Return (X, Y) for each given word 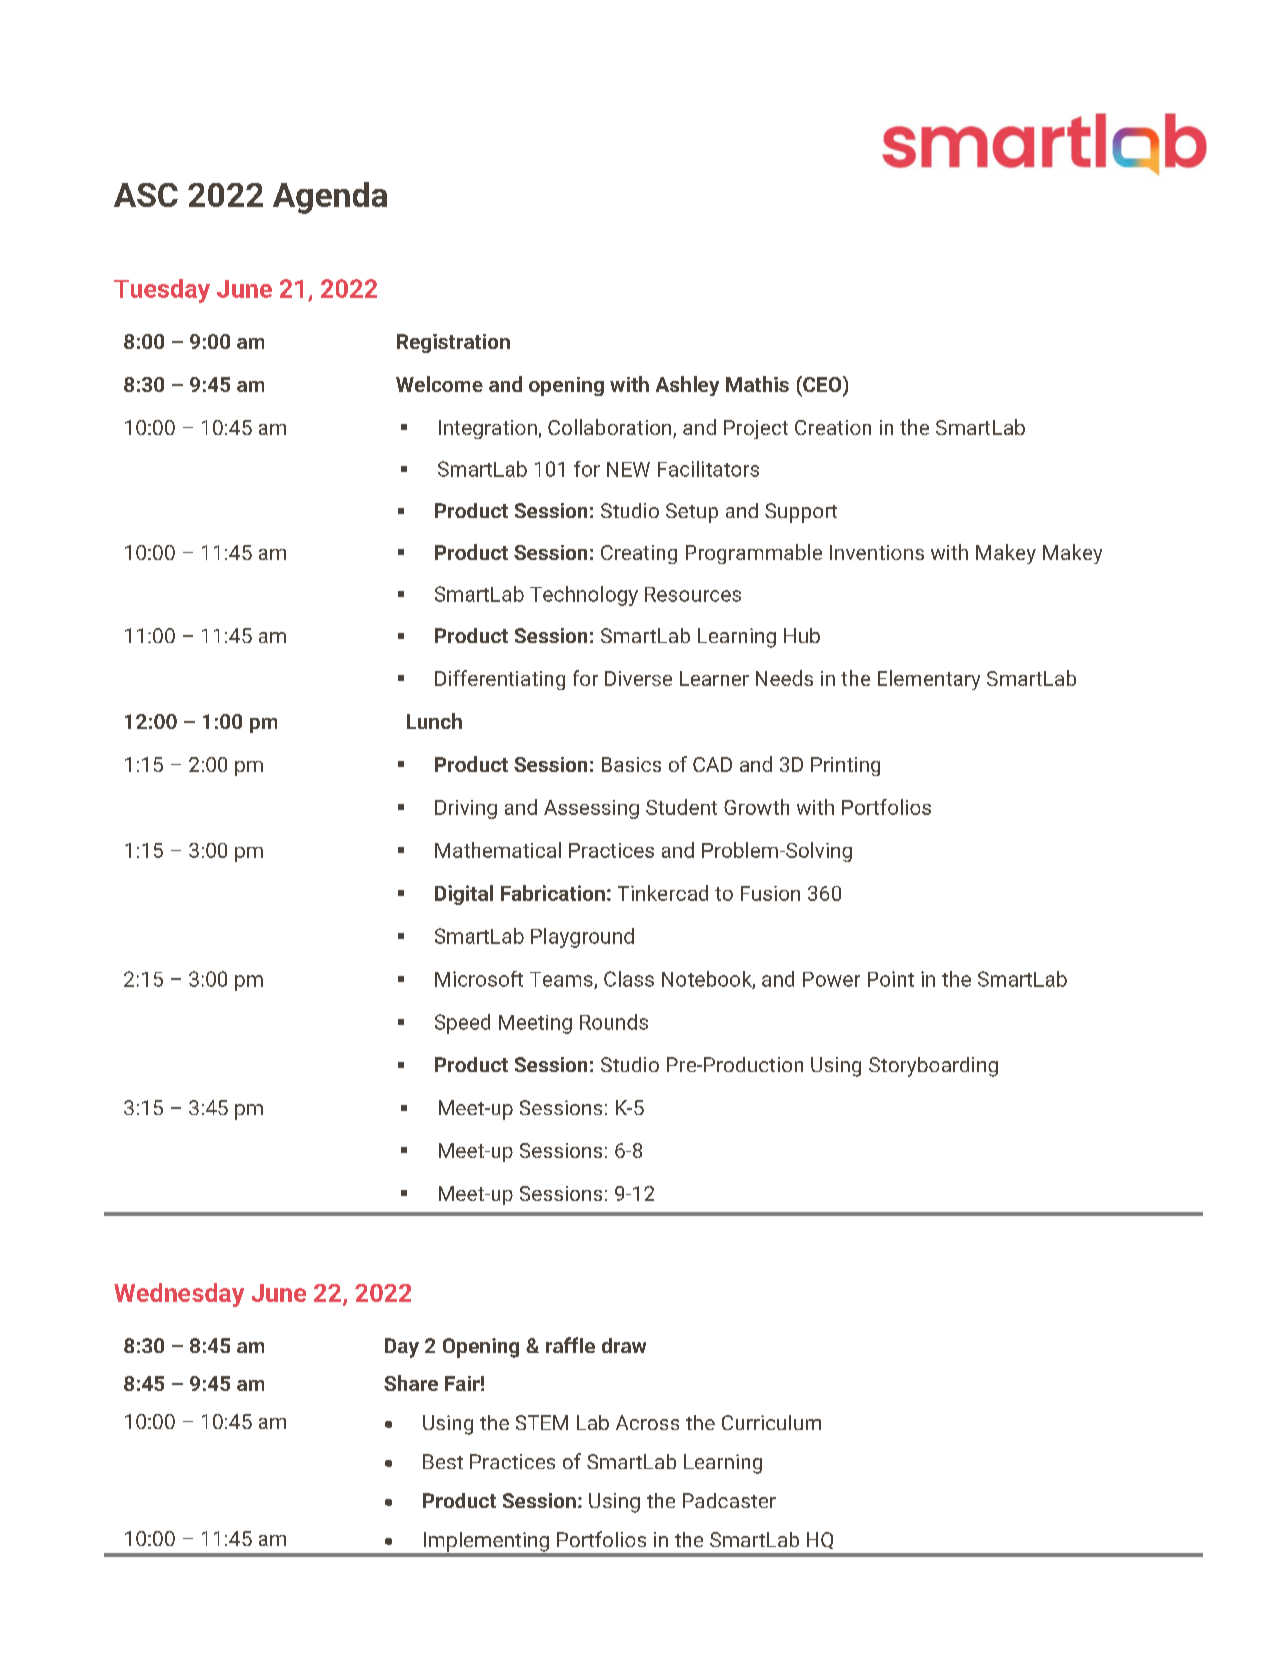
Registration (453, 343)
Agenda (330, 198)
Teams (562, 980)
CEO (822, 385)
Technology (584, 596)
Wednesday (179, 1295)
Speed (462, 1024)
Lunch (434, 721)
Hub (802, 635)
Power (831, 979)
